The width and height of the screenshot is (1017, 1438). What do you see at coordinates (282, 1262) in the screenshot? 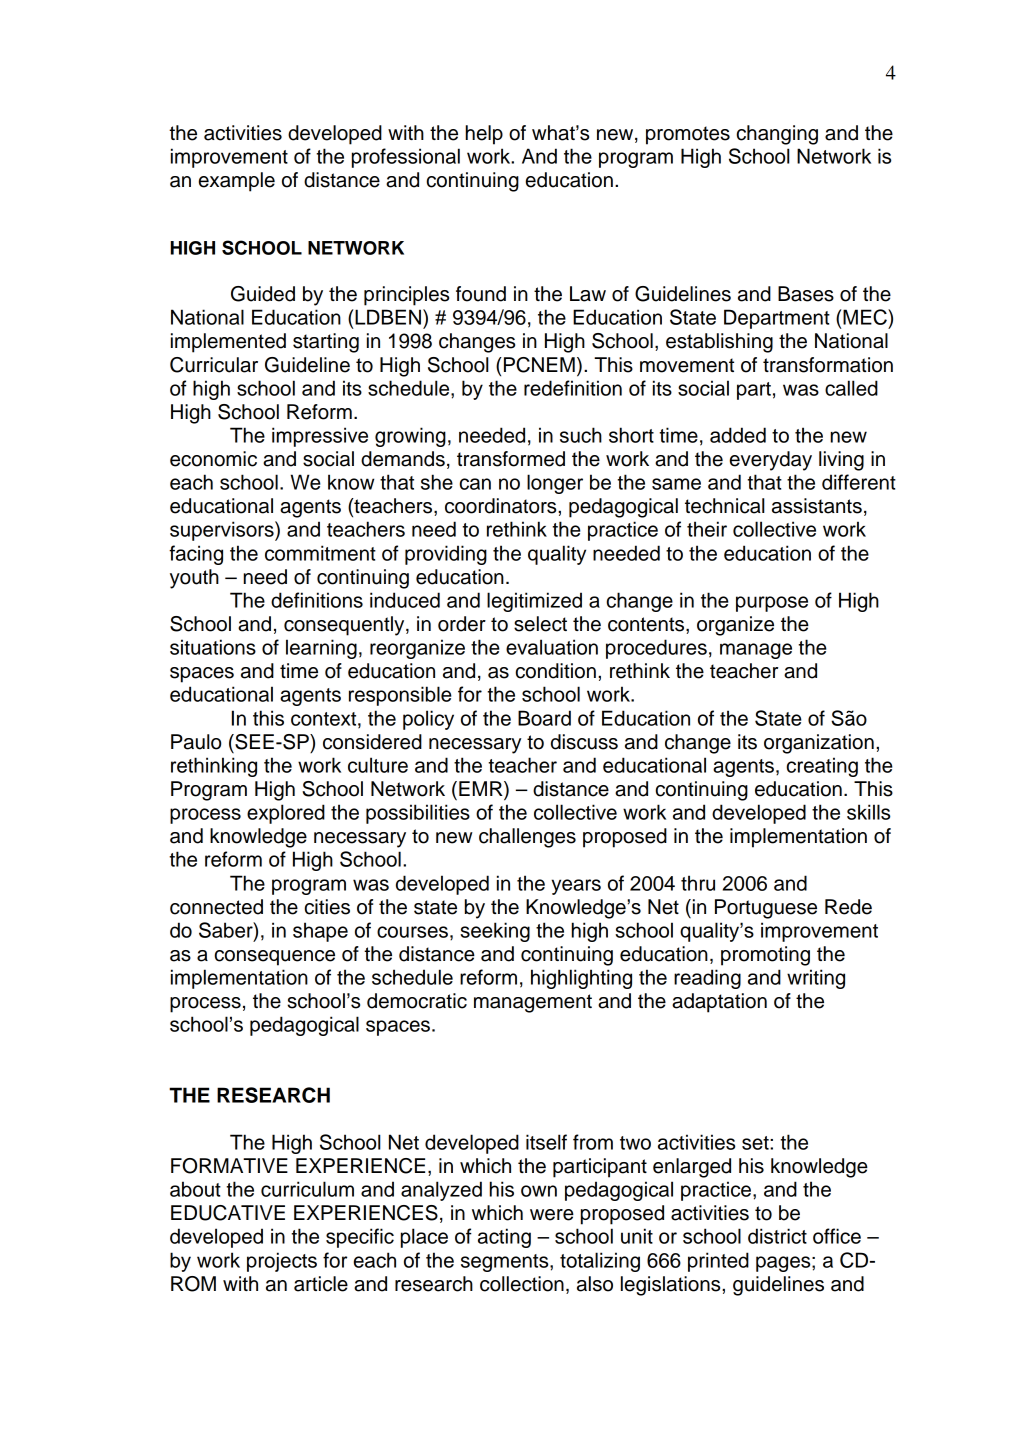
I see `projects` at bounding box center [282, 1262].
